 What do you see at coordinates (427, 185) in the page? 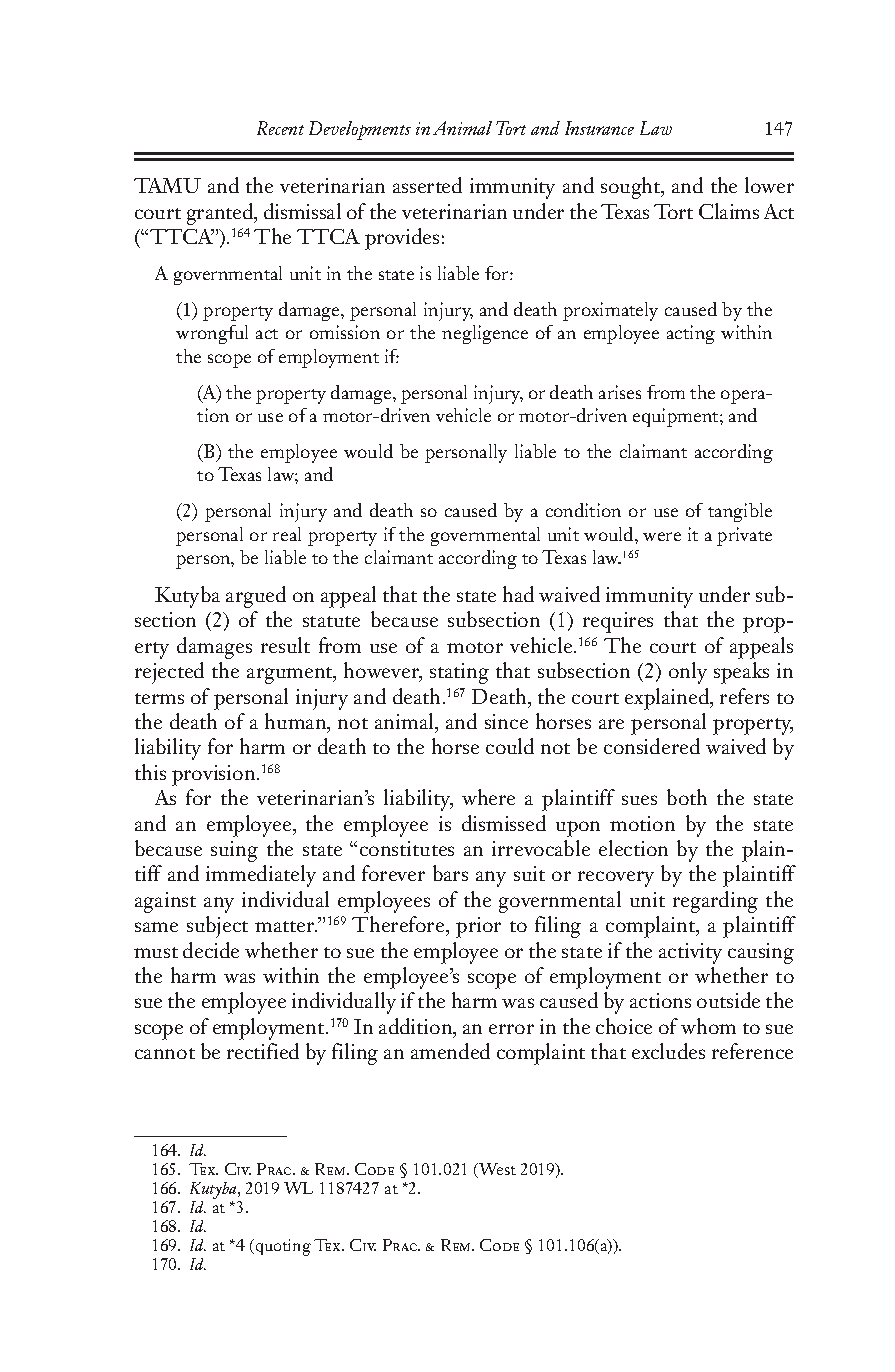
I see `asserted` at bounding box center [427, 185].
